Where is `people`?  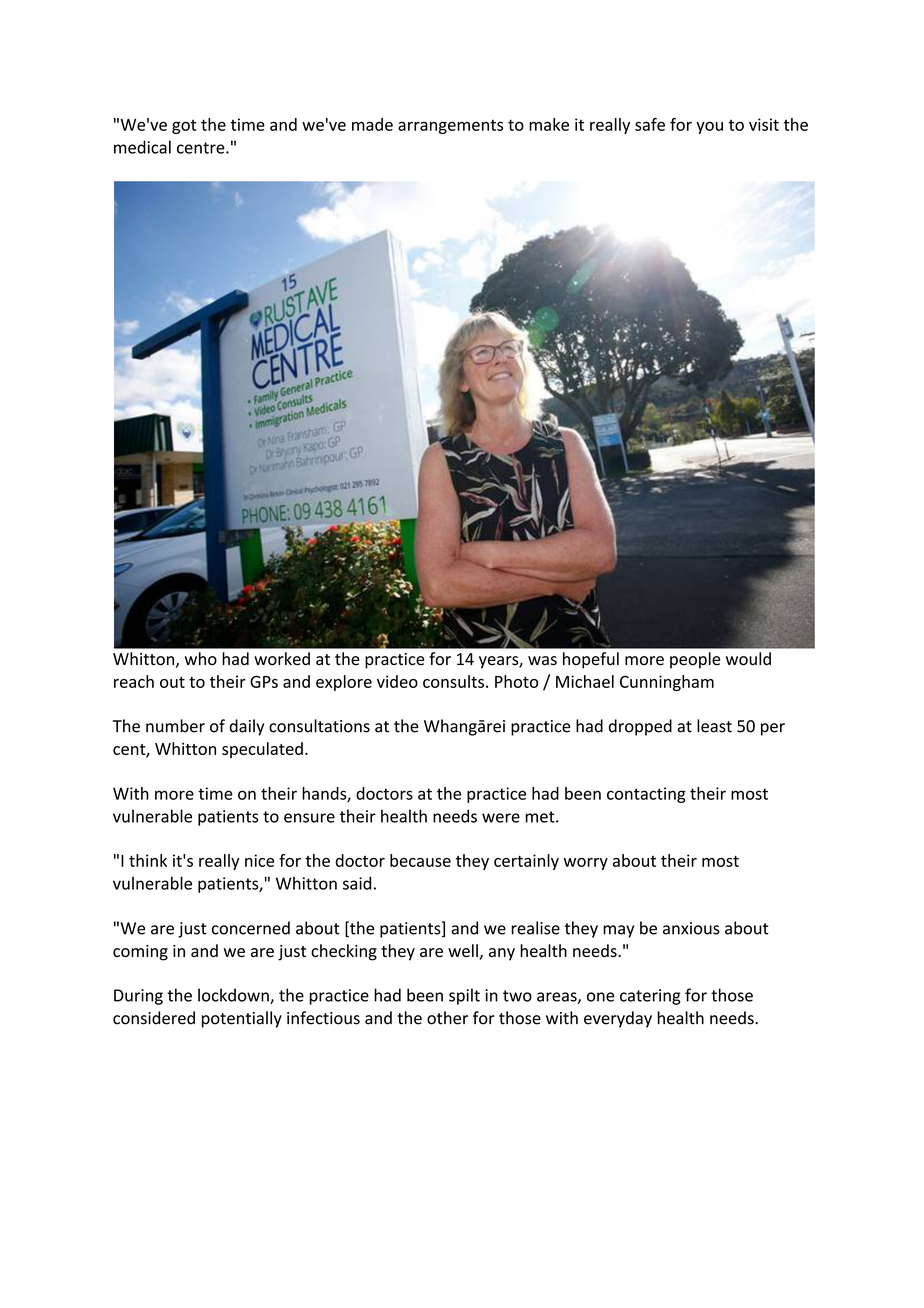 people is located at coordinates (695, 660).
